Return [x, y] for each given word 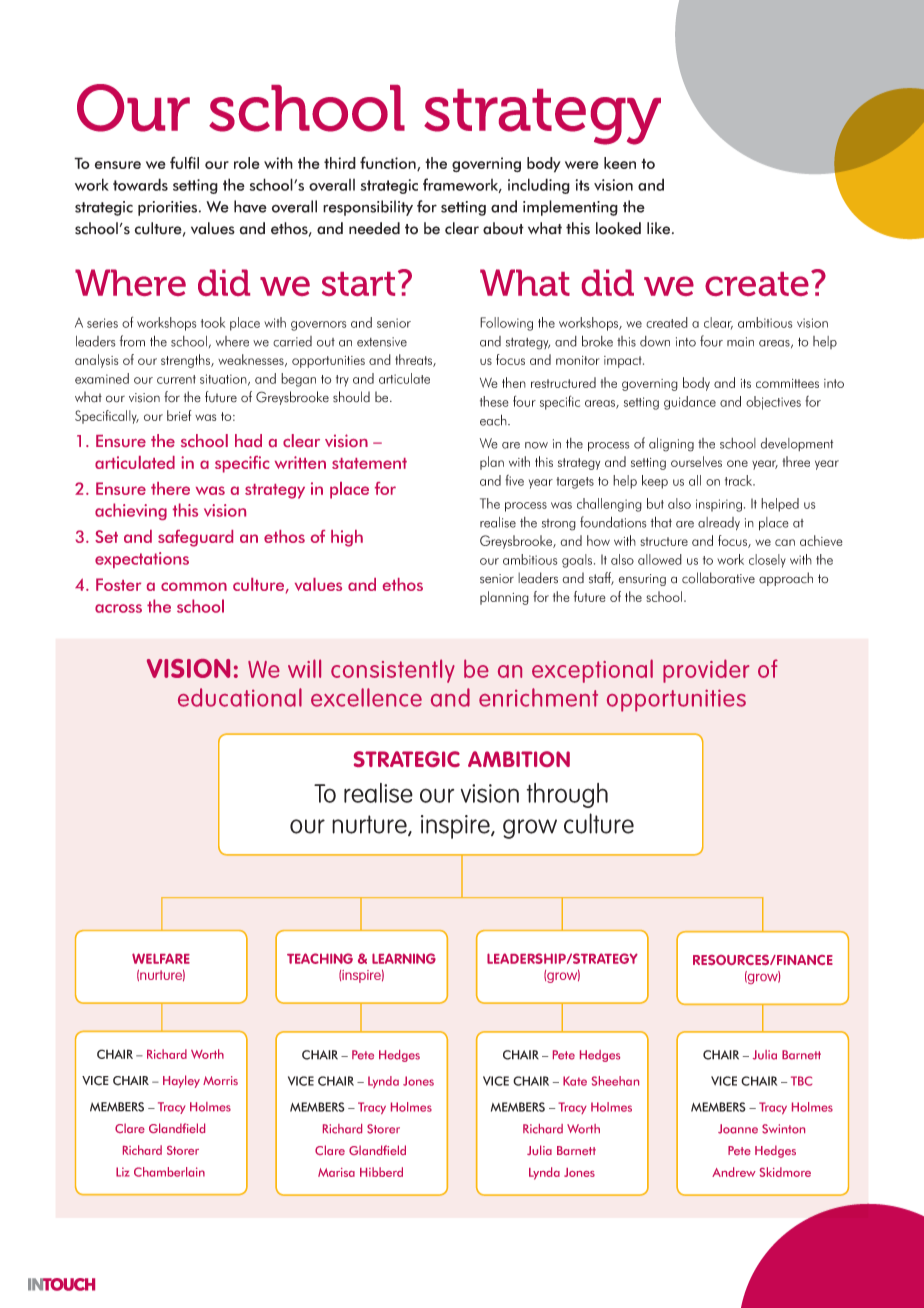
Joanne [738, 1129]
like [660, 228]
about [503, 228]
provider [706, 671]
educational [240, 697]
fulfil [184, 162]
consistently [393, 671]
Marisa [336, 1172]
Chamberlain [169, 1172]
